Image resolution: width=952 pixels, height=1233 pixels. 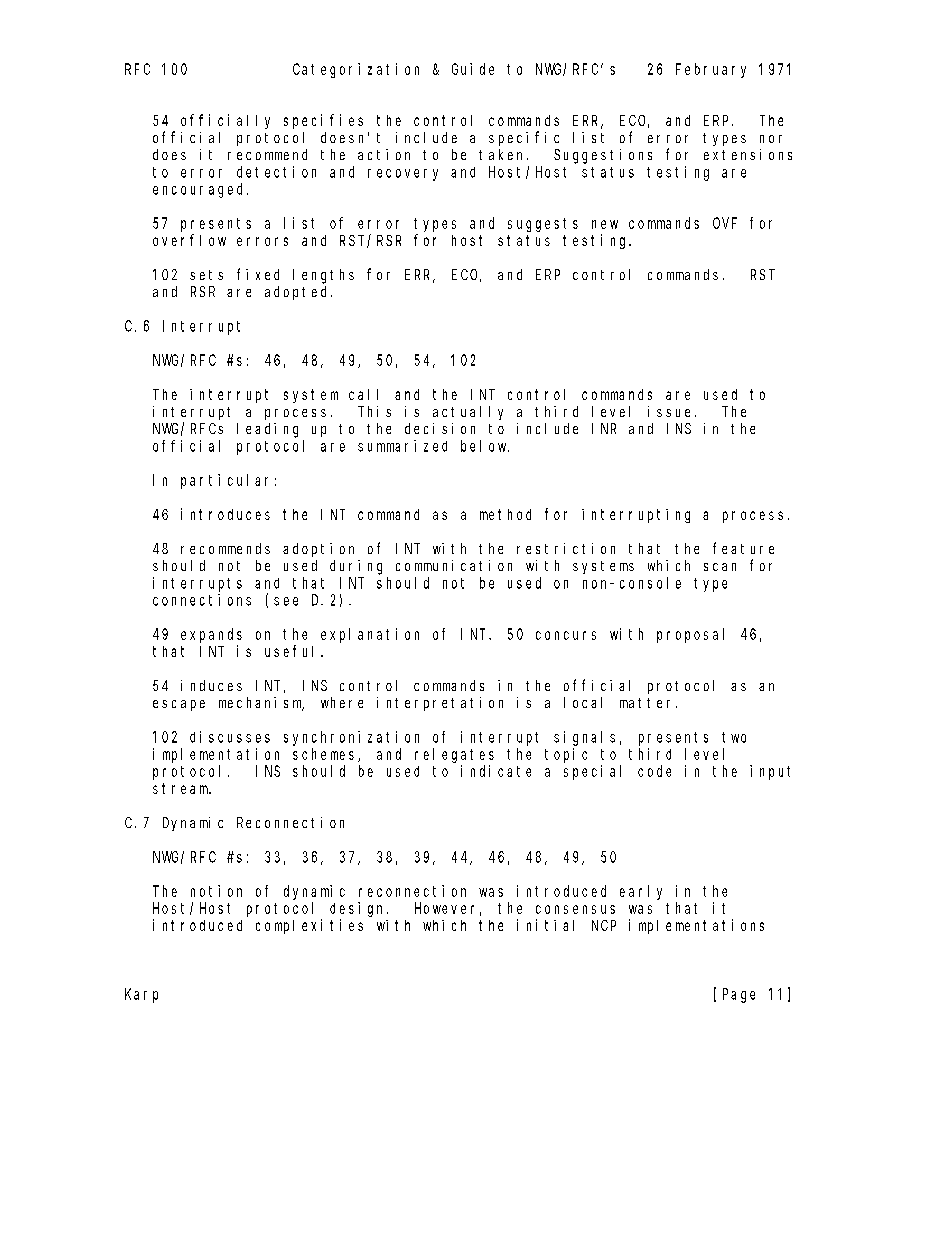 I want to click on feature, so click(x=743, y=548).
